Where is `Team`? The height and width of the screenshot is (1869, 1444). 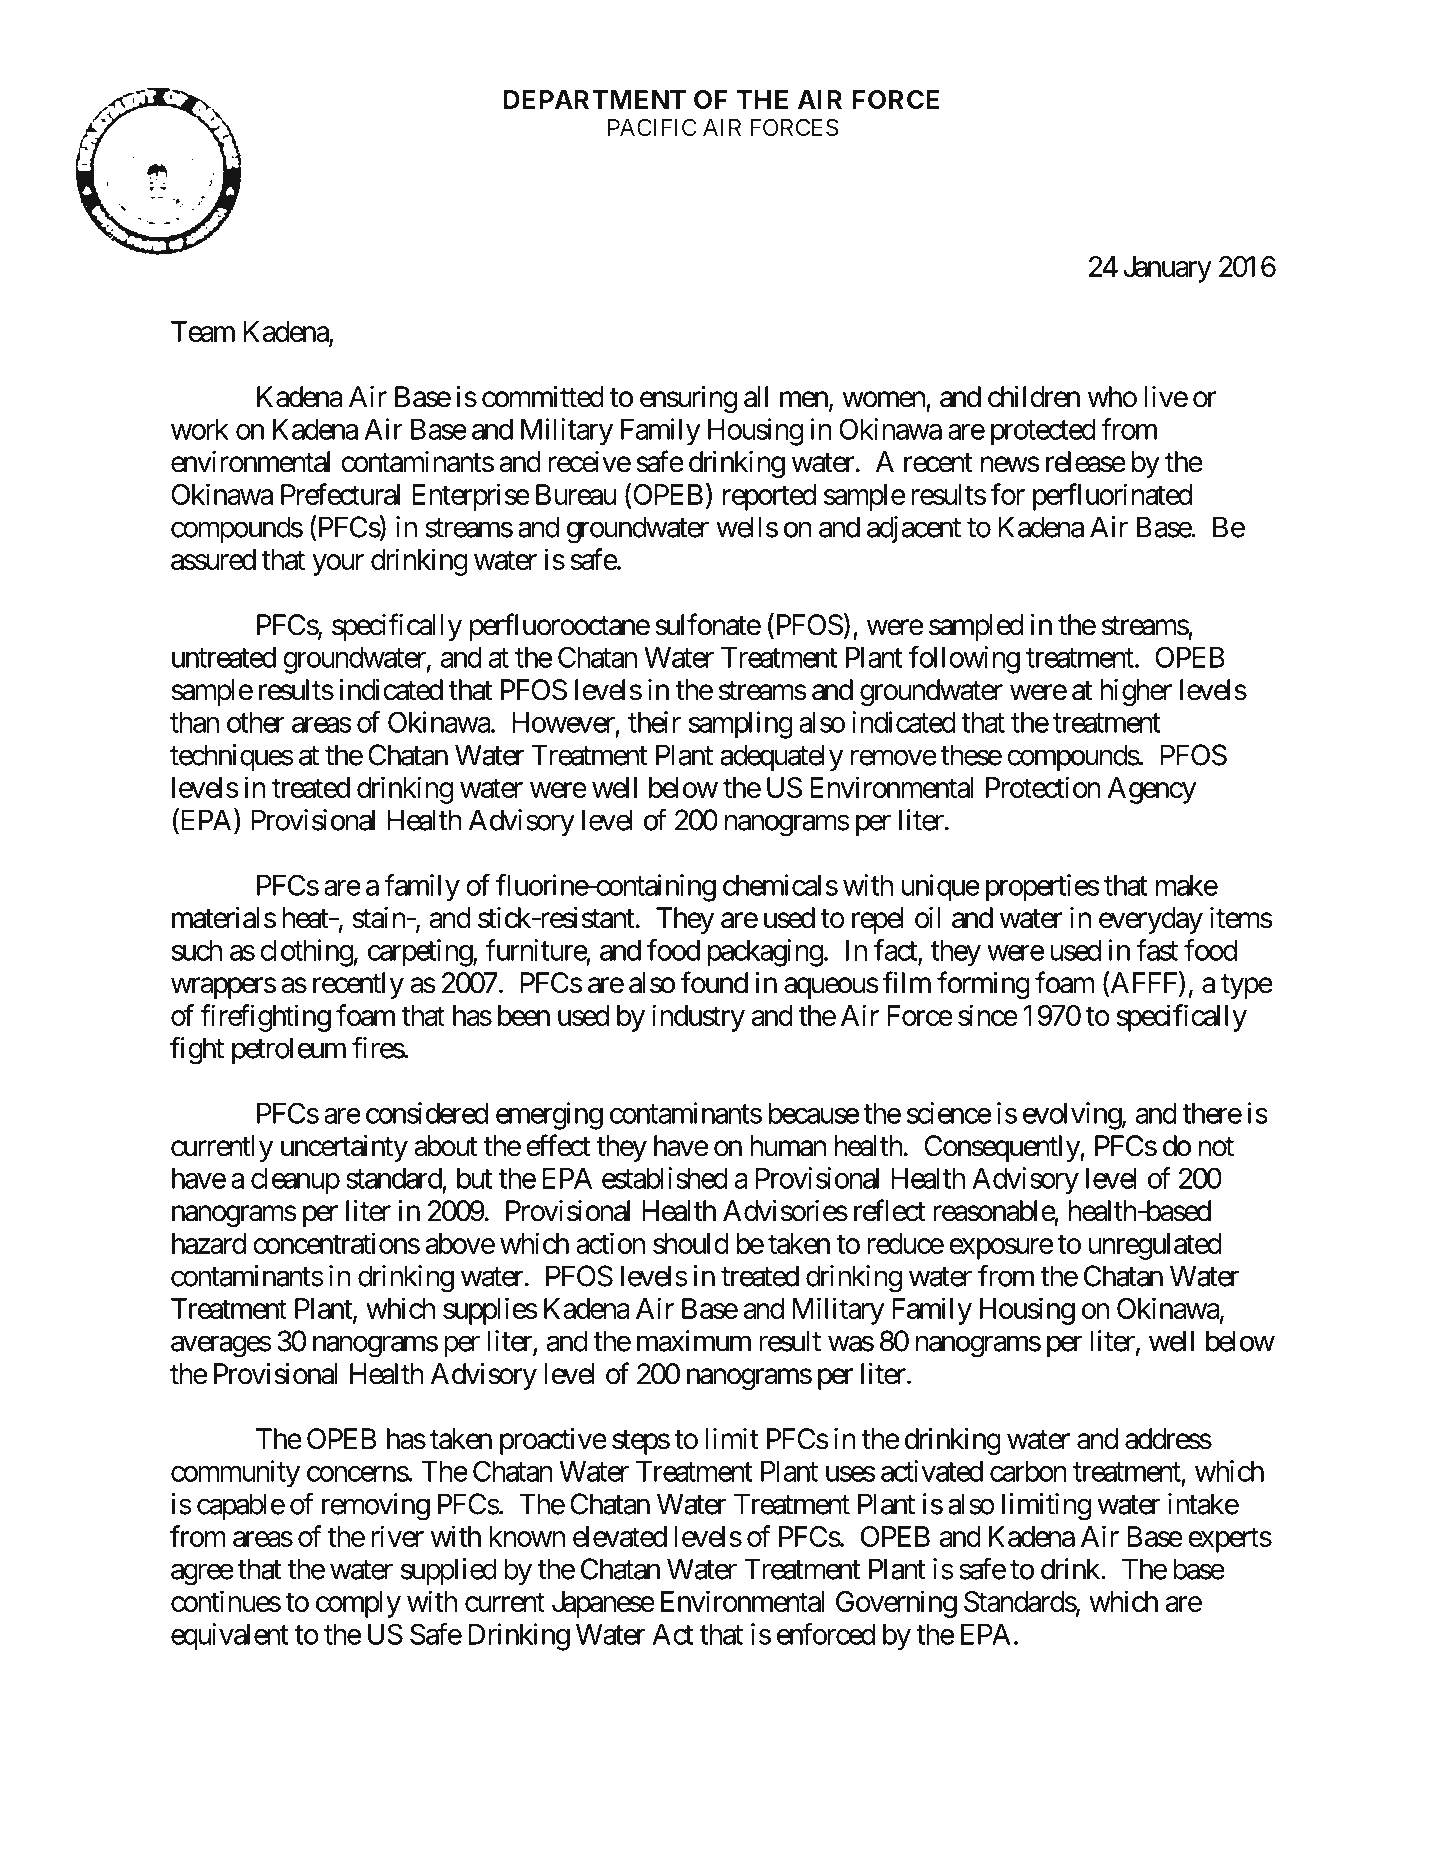
Team is located at coordinates (203, 331).
